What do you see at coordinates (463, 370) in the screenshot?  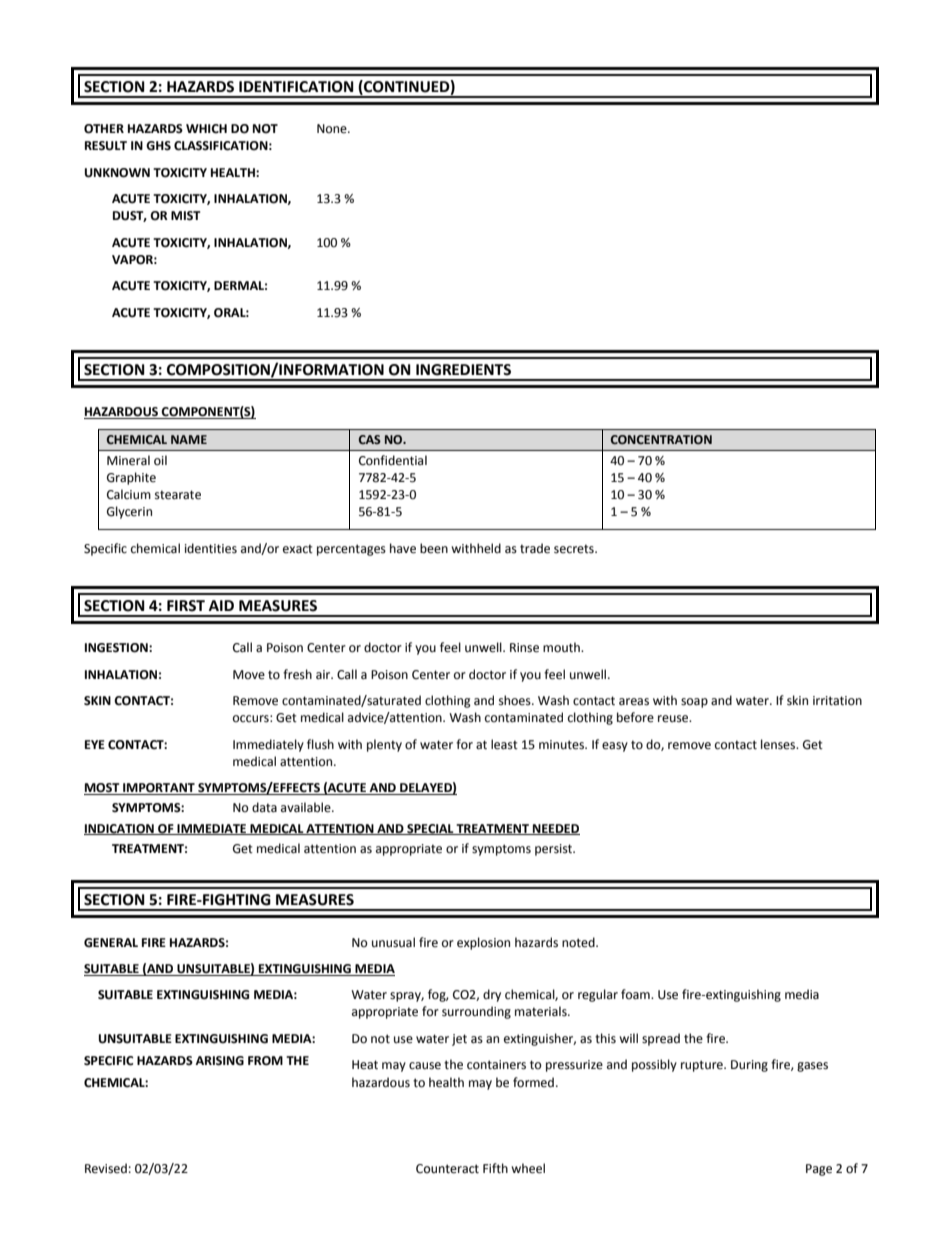 I see `INGREDIENTS` at bounding box center [463, 370].
